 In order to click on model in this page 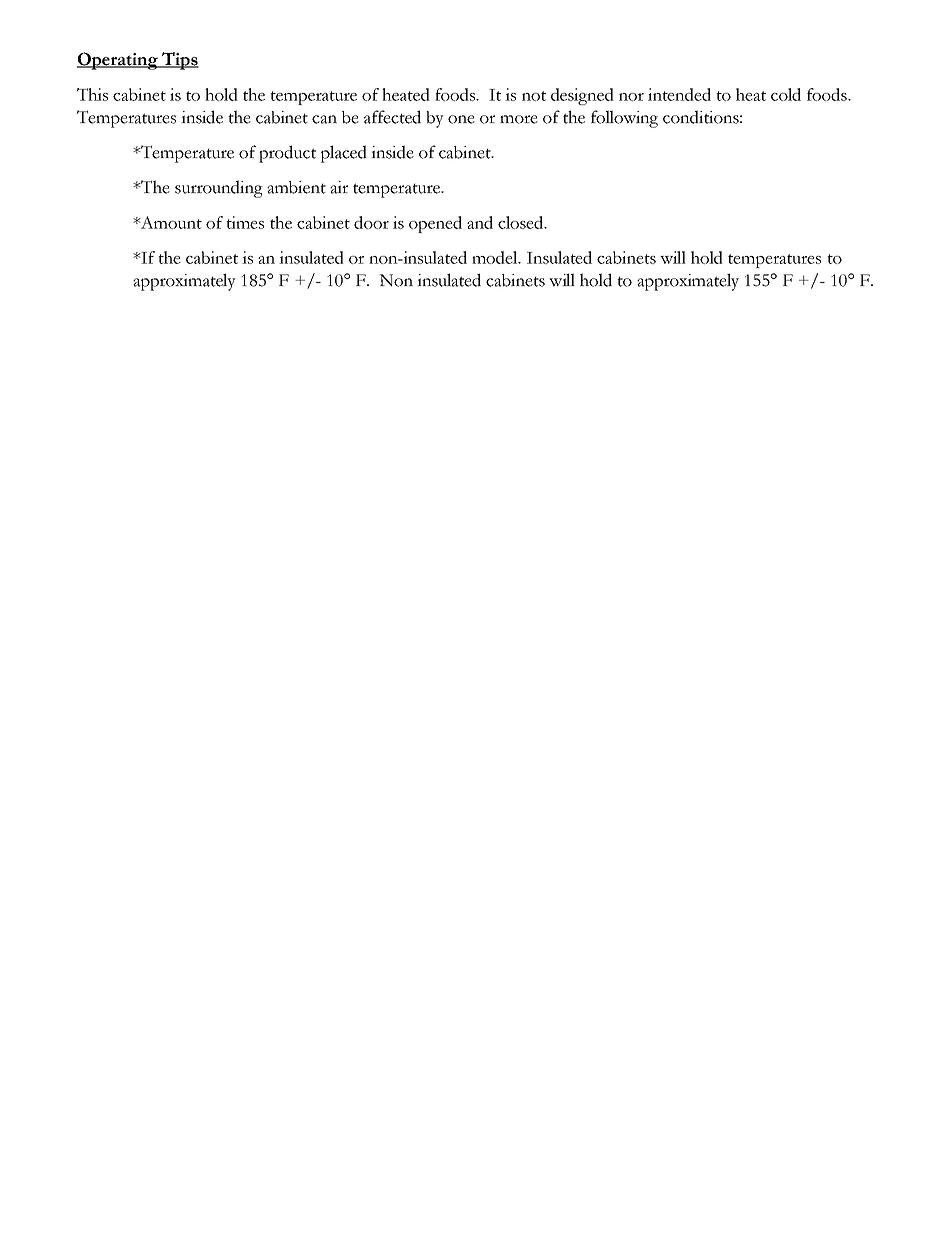, I will do `click(496, 257)`.
